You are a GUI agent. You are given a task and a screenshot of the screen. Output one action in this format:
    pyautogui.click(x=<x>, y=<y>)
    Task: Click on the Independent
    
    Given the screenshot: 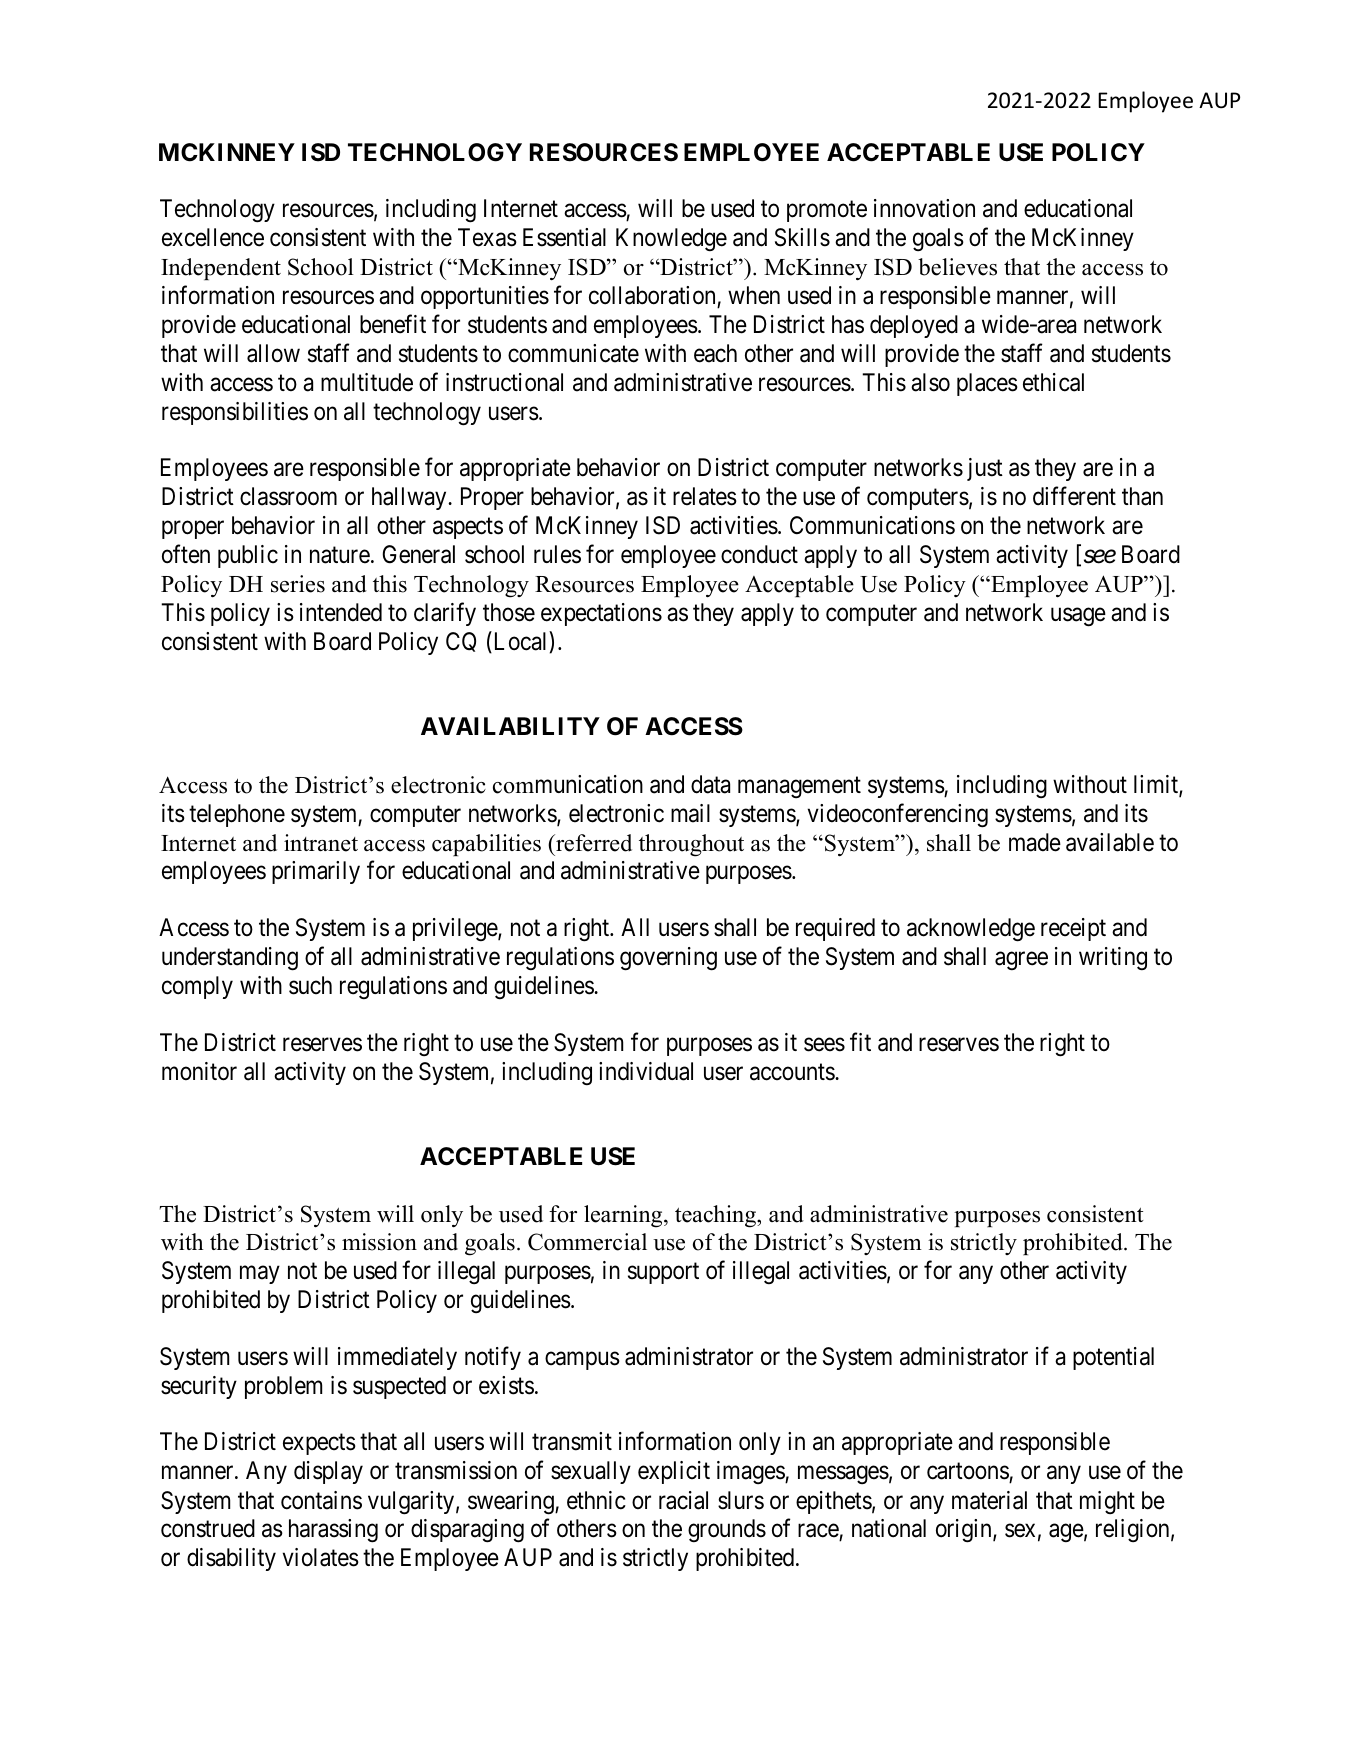 What is the action you would take?
    pyautogui.click(x=221, y=269)
